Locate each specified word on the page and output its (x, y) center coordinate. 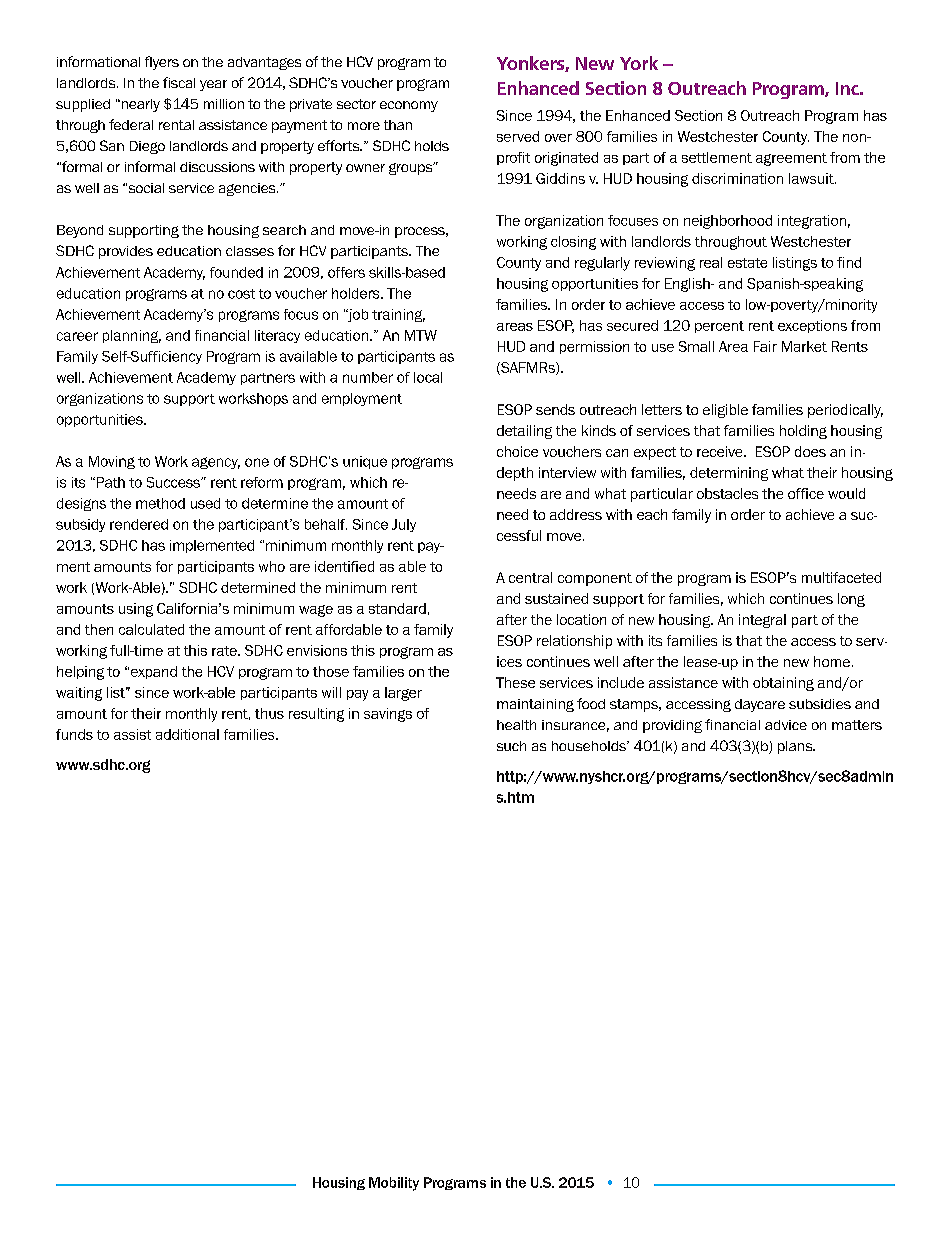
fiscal (179, 82)
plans (796, 747)
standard (397, 608)
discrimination (737, 178)
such (511, 746)
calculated (151, 629)
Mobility (394, 1184)
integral (762, 621)
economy (409, 106)
